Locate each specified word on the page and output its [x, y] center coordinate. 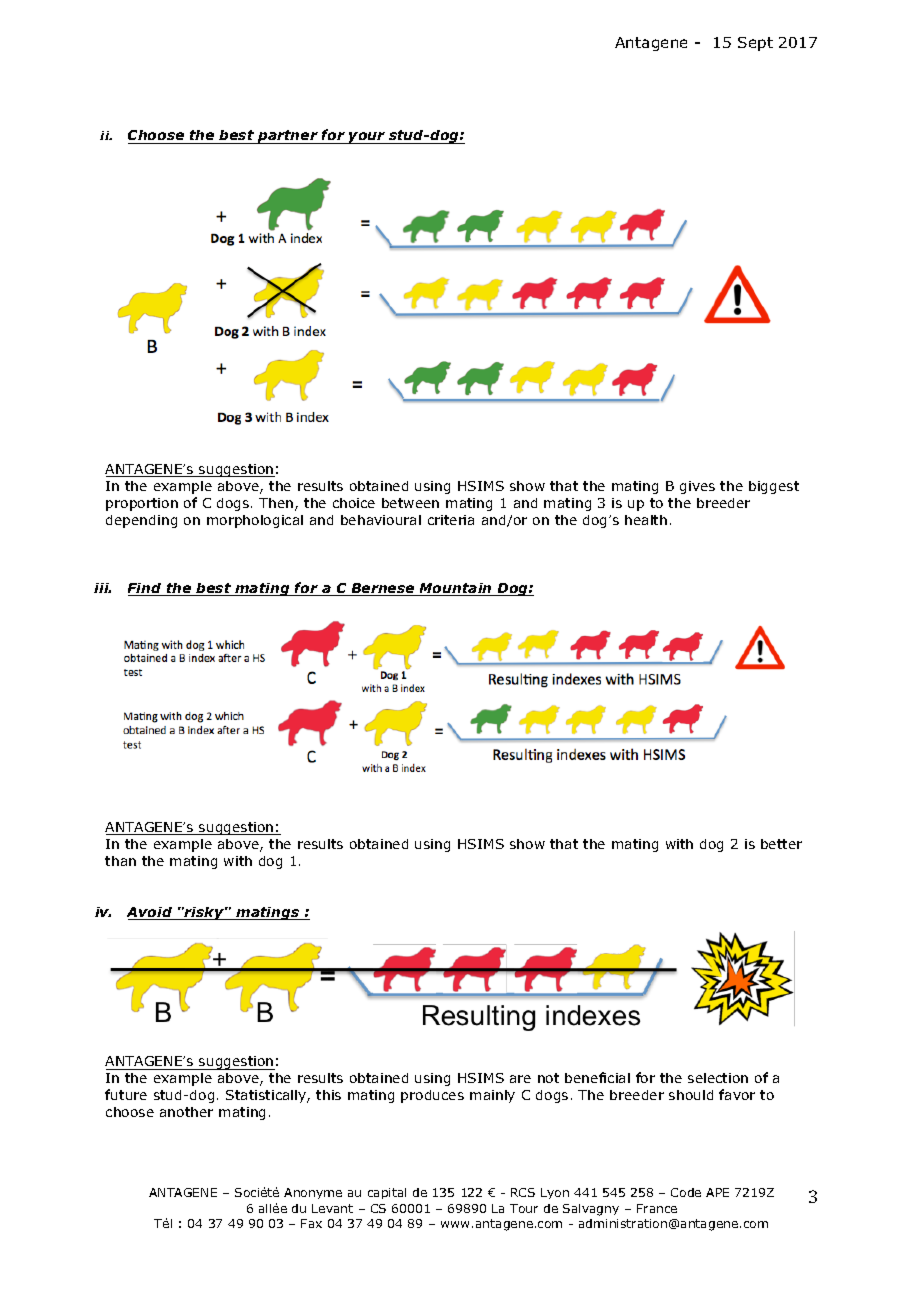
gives [697, 487]
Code [686, 1192]
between [410, 503]
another [186, 1112]
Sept [755, 44]
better [781, 844]
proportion [142, 504]
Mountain [456, 589]
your [367, 138]
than [120, 861]
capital [387, 1193]
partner [288, 137]
